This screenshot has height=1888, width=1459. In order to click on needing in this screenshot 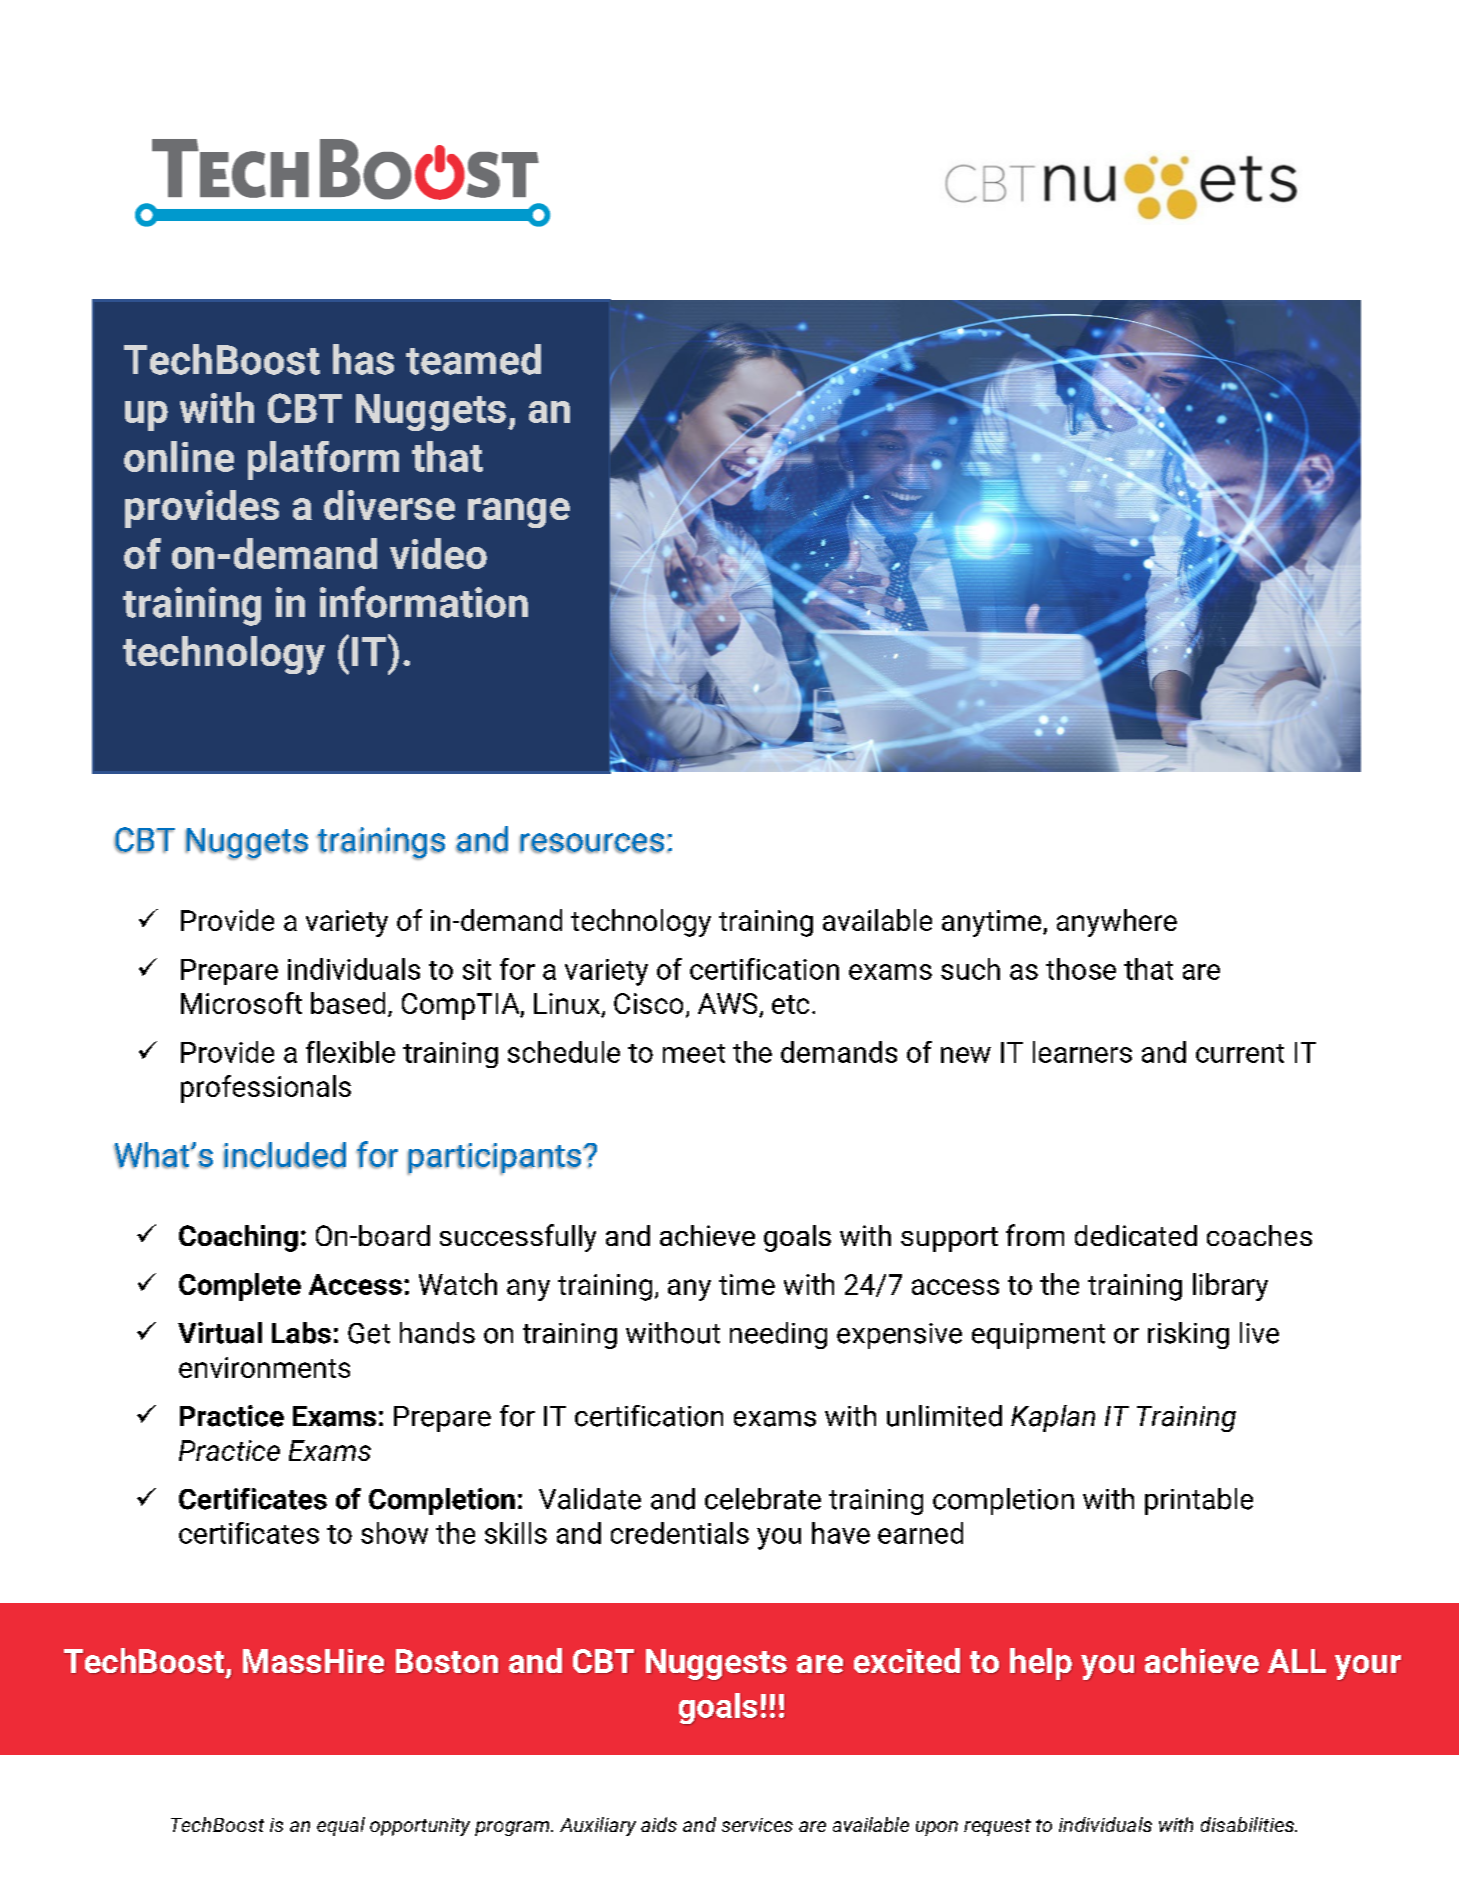, I will do `click(778, 1335)`.
